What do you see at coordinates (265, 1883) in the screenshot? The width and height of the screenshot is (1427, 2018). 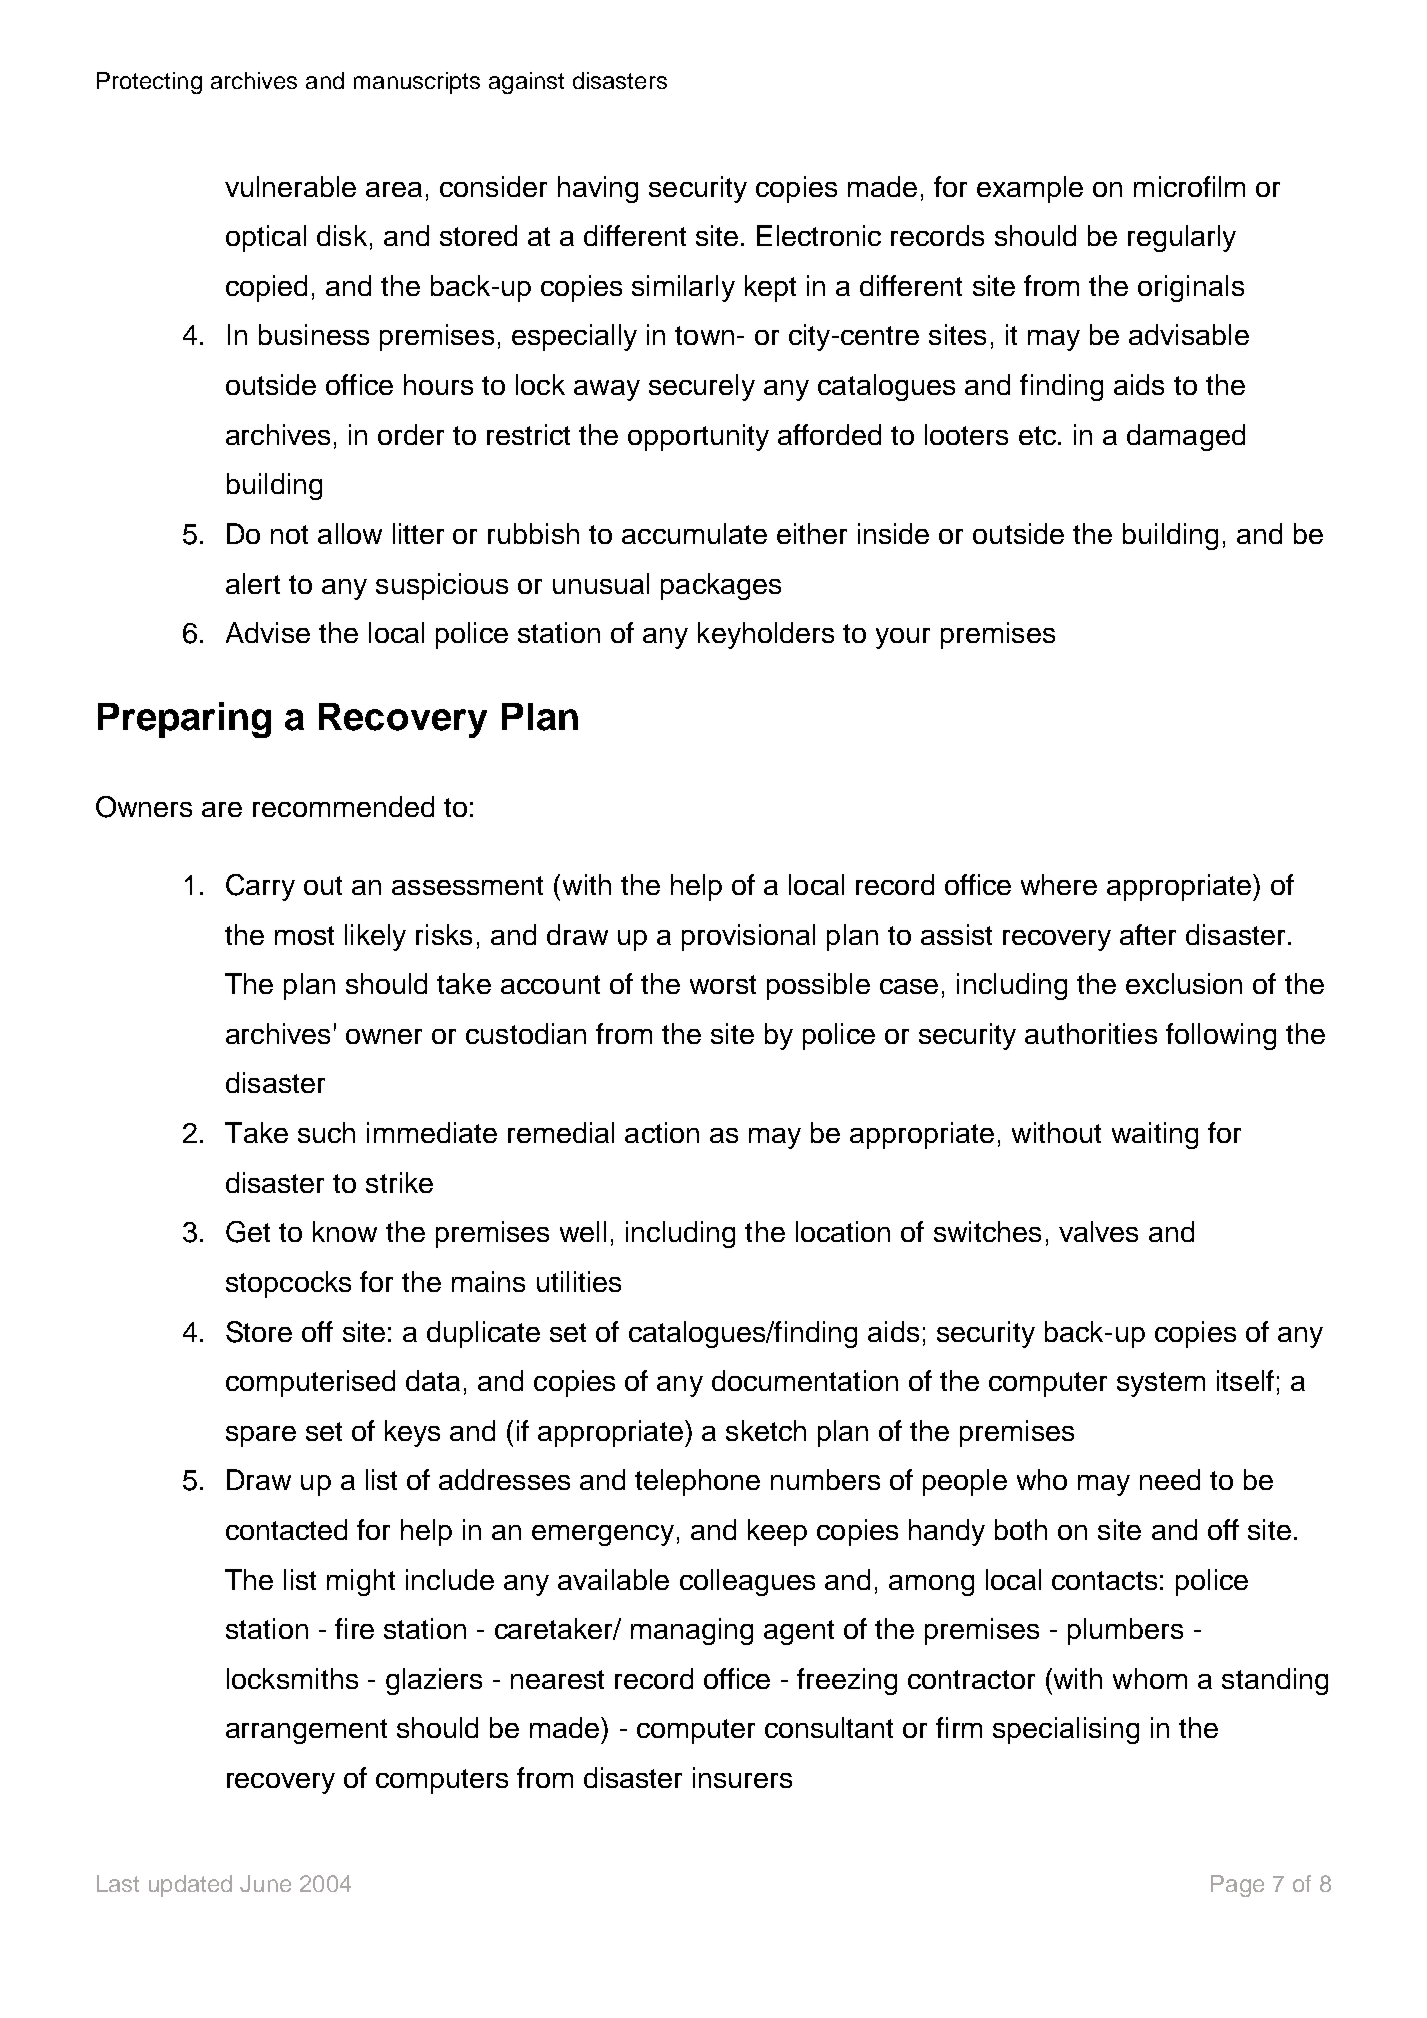 I see `June` at bounding box center [265, 1883].
